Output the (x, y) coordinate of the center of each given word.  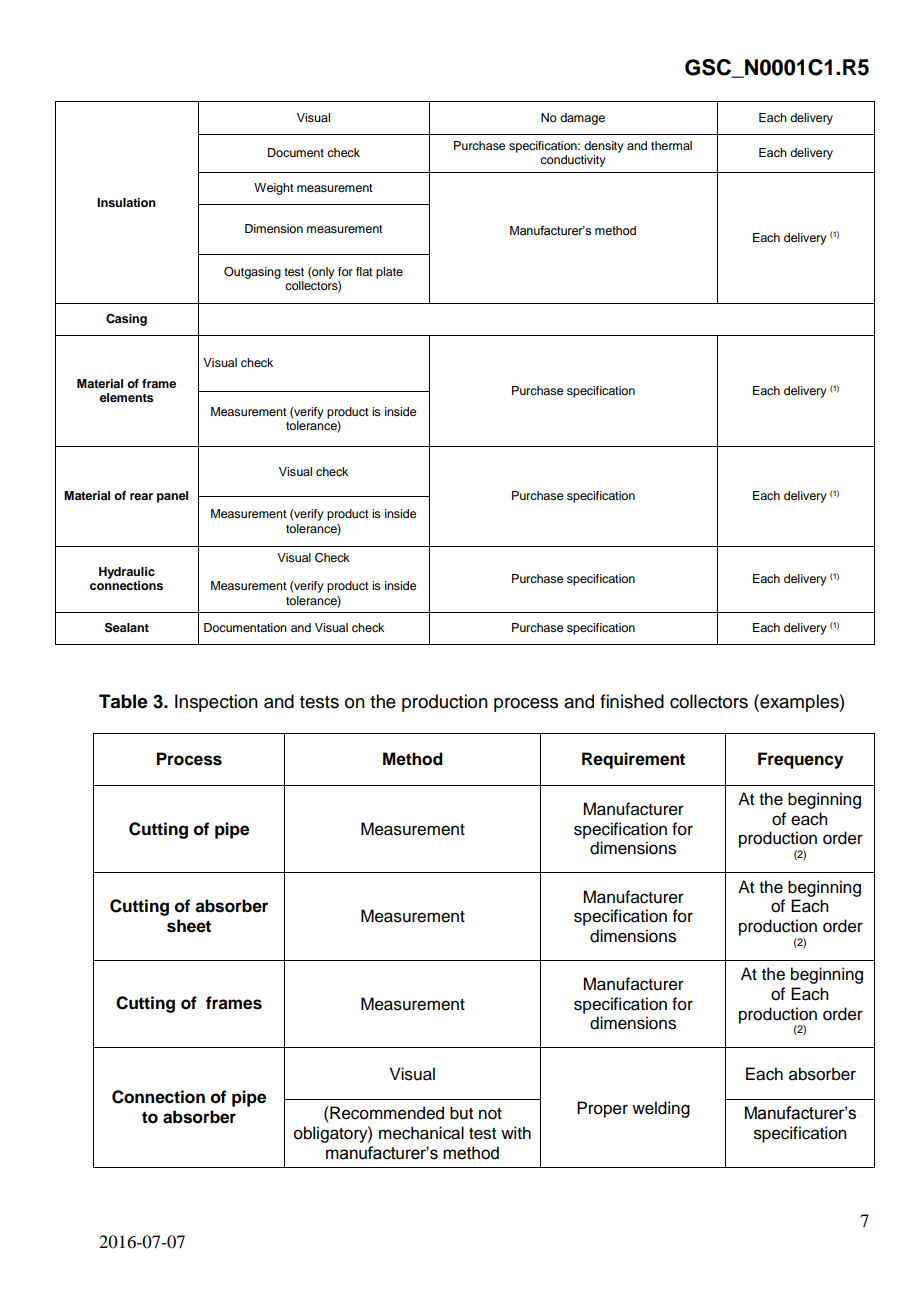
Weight (274, 189)
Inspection (216, 703)
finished (632, 701)
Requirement (633, 760)
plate (389, 273)
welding (661, 1109)
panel (172, 497)
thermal (671, 145)
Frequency (800, 760)
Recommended (386, 1113)
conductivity (573, 161)
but (461, 1113)
